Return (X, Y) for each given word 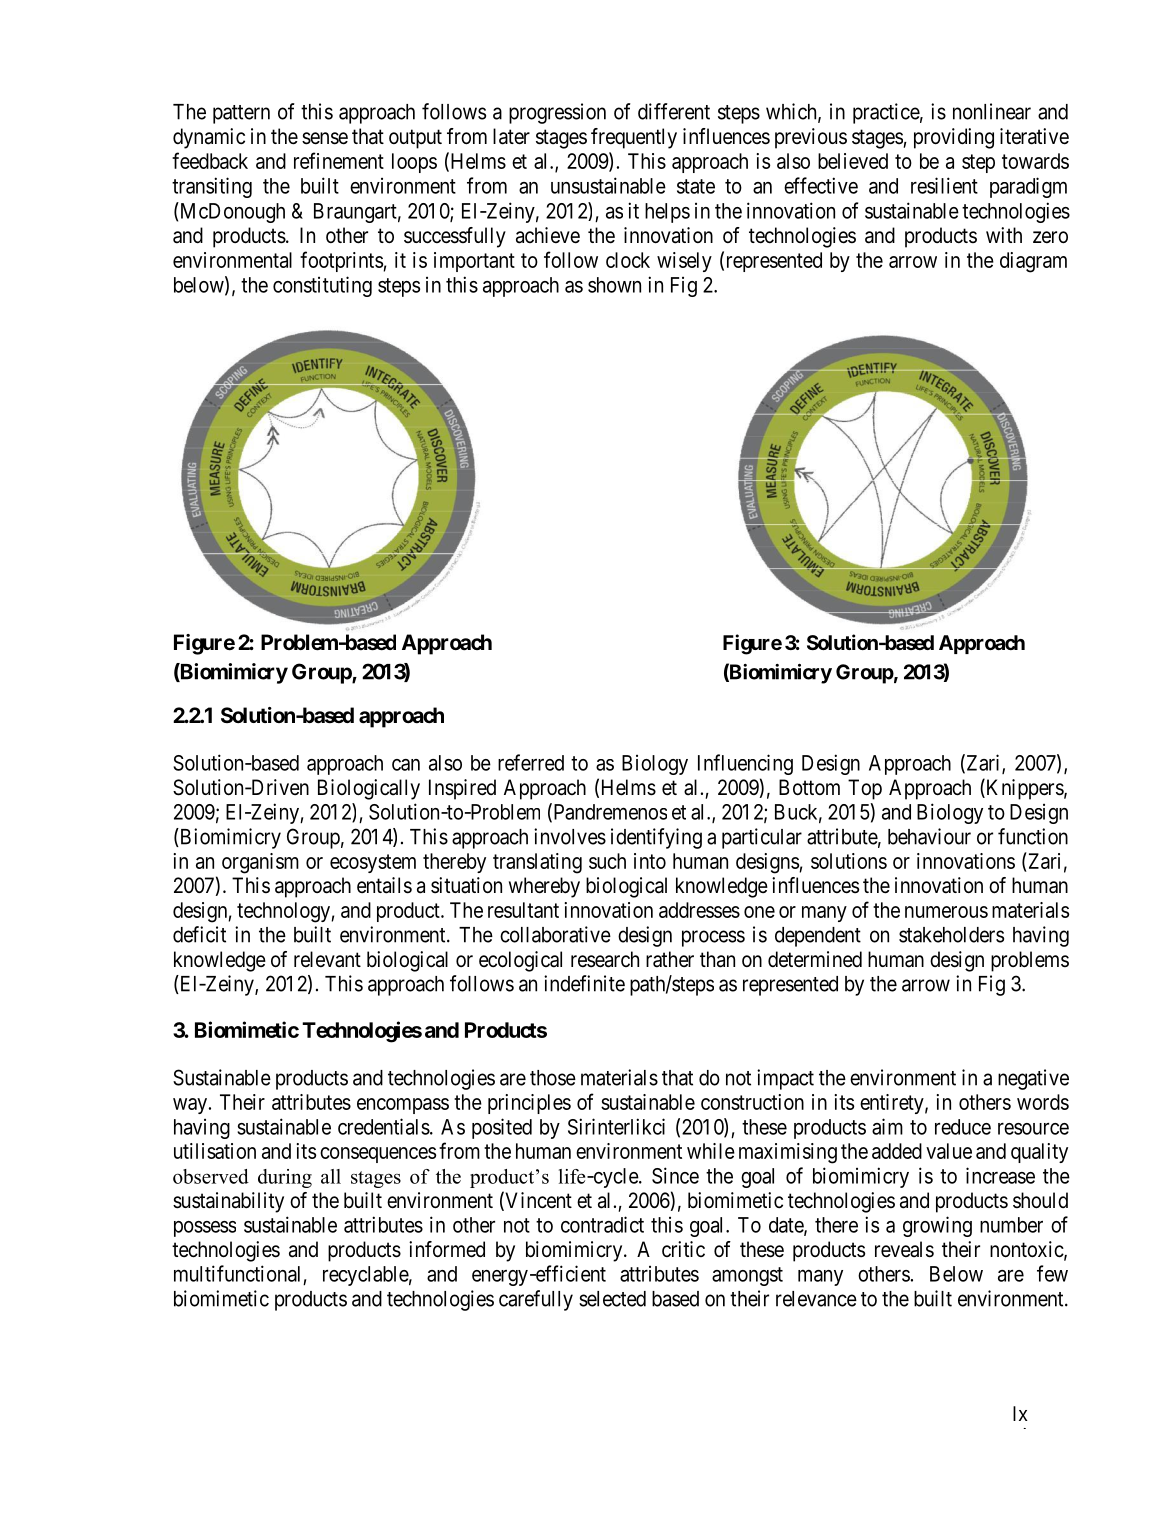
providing (954, 138)
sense (325, 138)
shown (614, 285)
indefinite (584, 983)
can (406, 765)
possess (205, 1229)
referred (531, 762)
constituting (322, 286)
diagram (1033, 262)
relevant (327, 959)
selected (612, 1299)
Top (865, 789)
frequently (634, 138)
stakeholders (951, 935)
